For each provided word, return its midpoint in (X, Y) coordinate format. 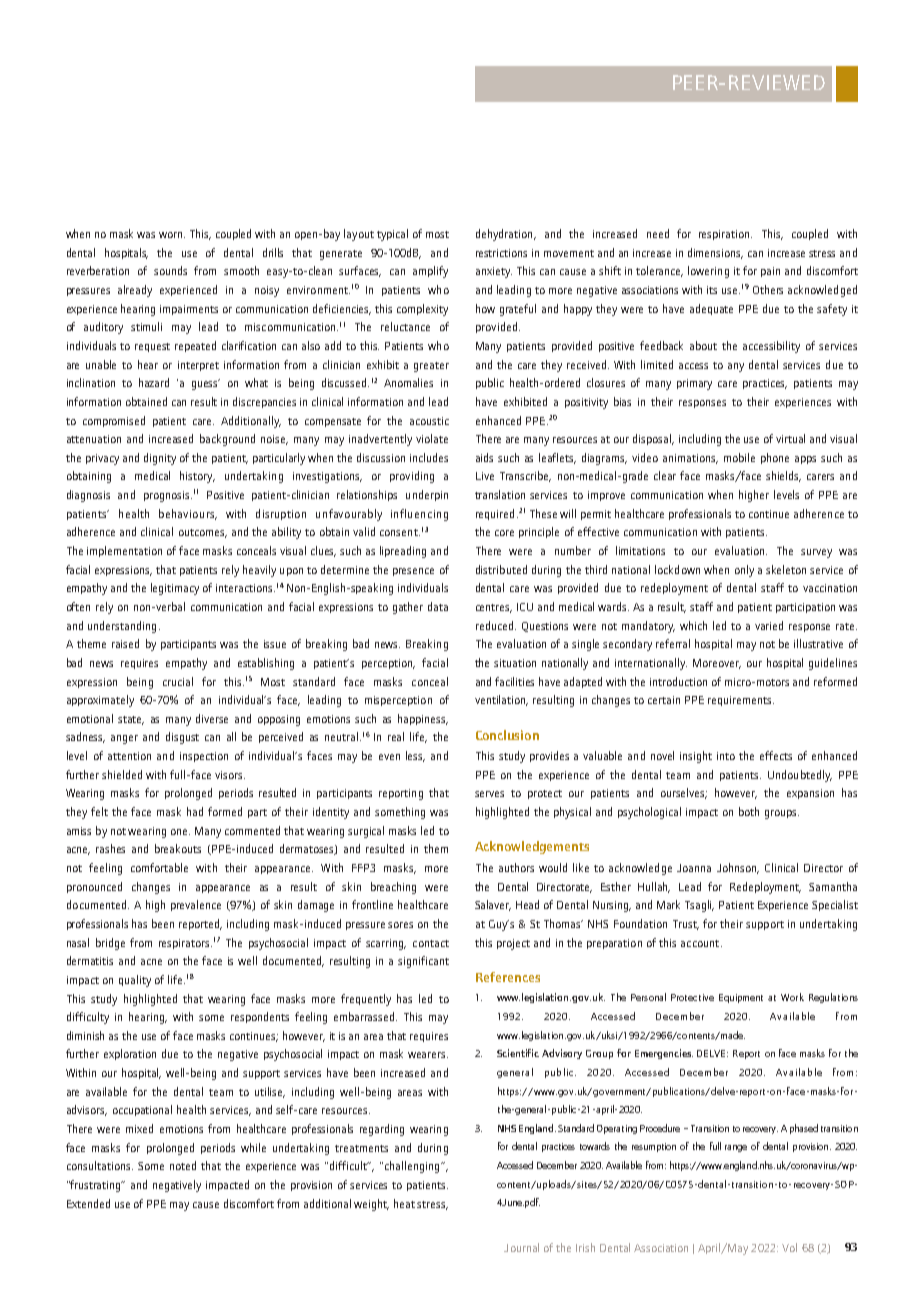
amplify (430, 272)
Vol (789, 1247)
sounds (170, 270)
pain (770, 272)
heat (406, 1203)
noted (183, 1165)
